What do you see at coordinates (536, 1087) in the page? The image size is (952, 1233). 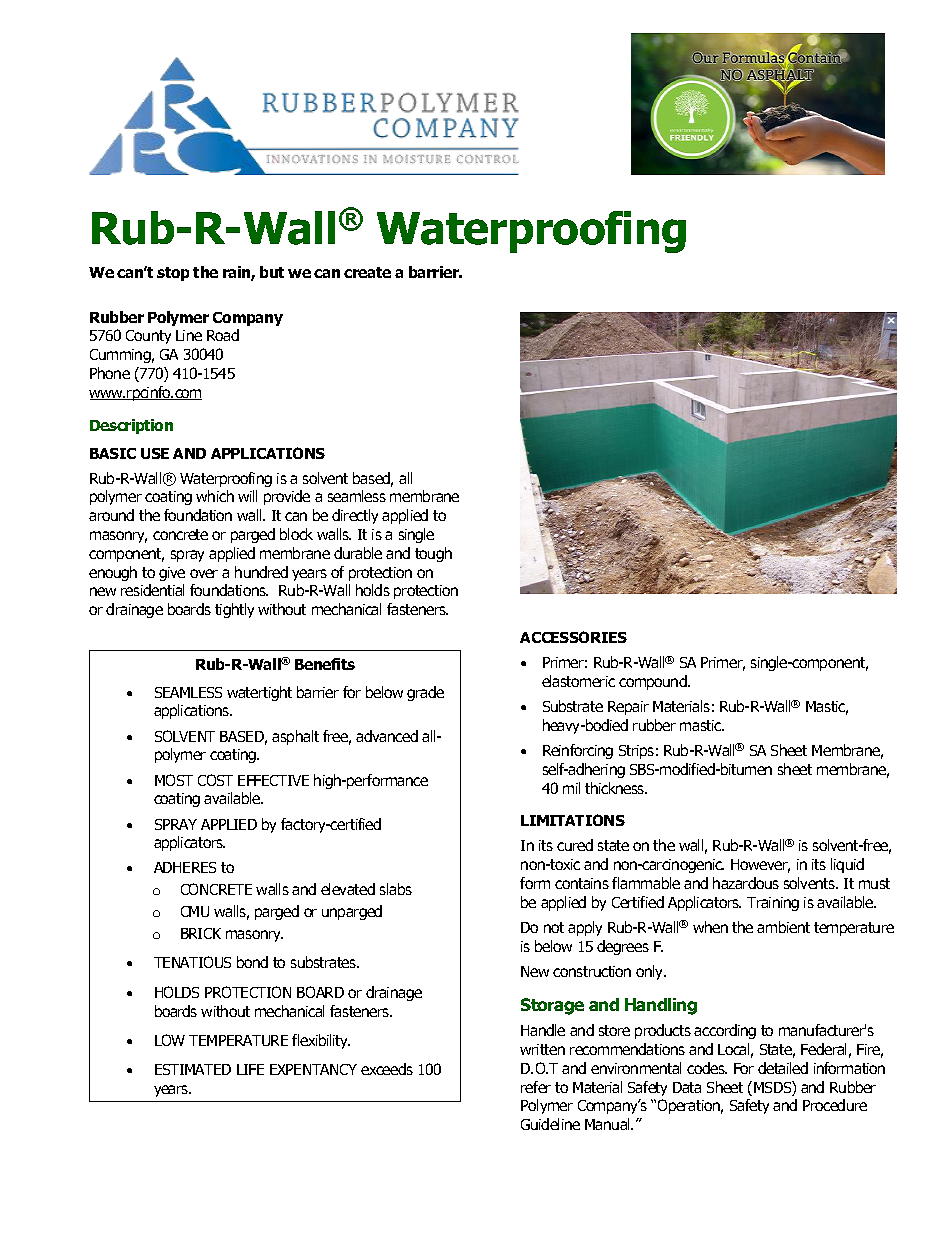 I see `refer` at bounding box center [536, 1087].
